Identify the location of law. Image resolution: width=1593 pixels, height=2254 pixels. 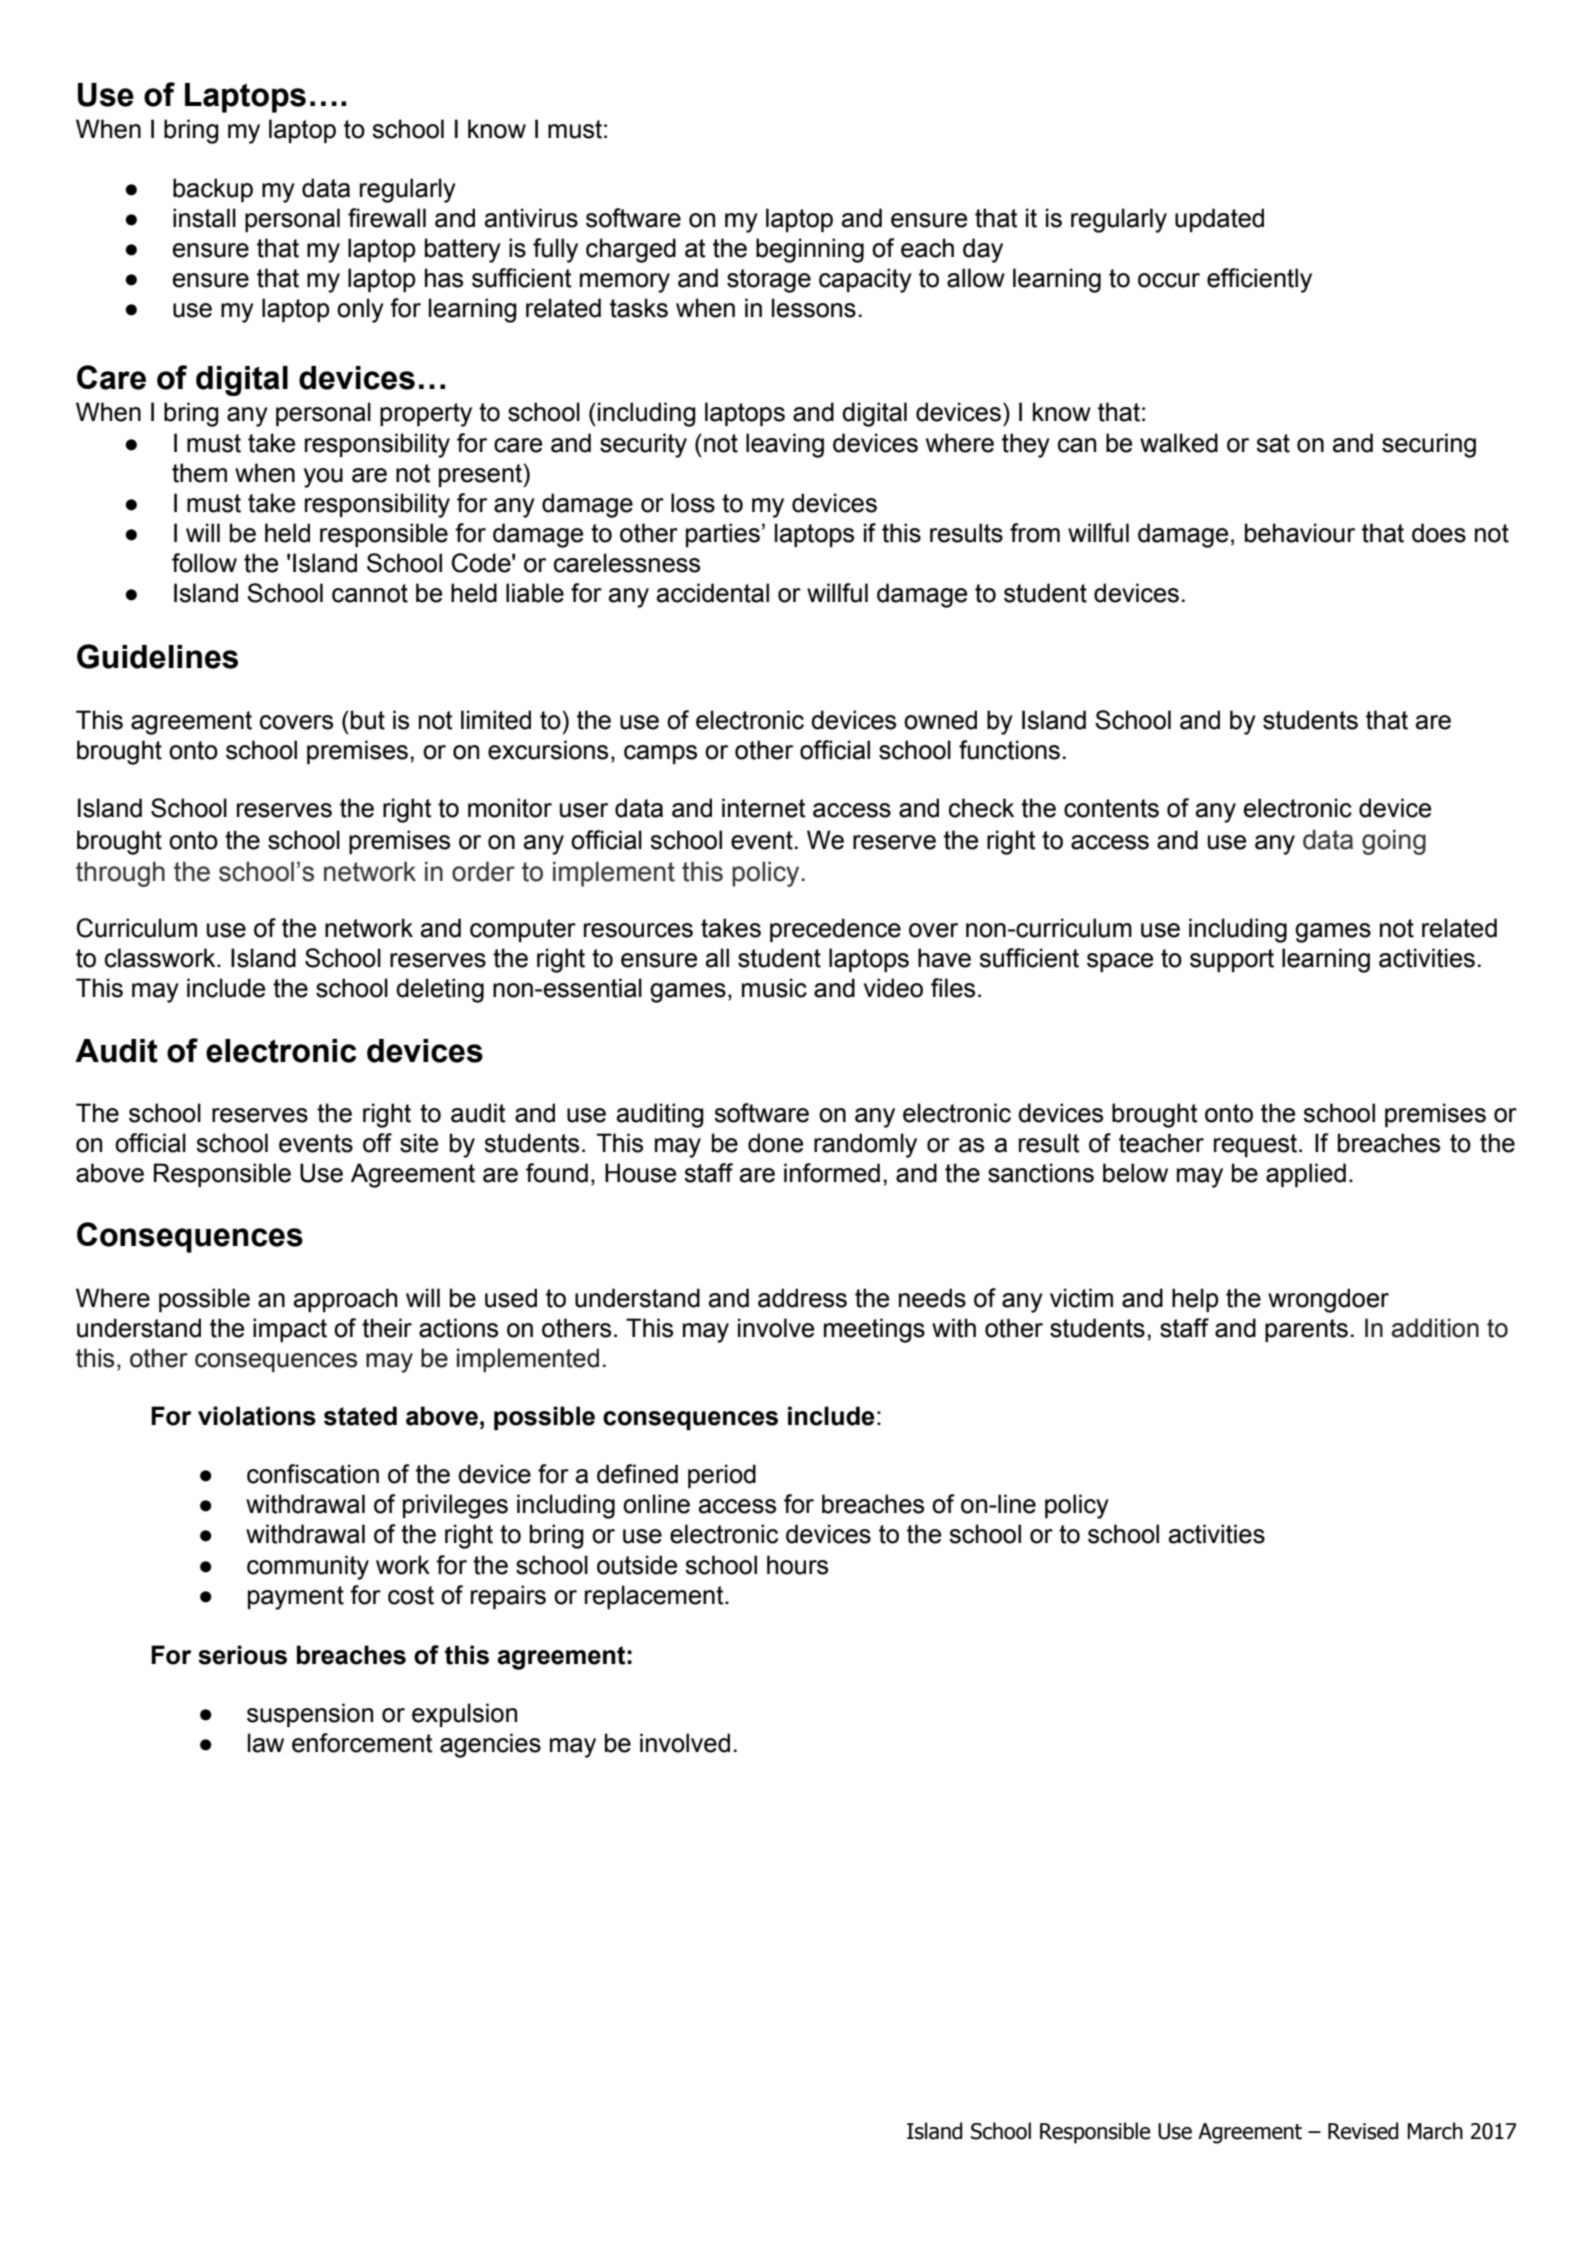
(266, 1743).
